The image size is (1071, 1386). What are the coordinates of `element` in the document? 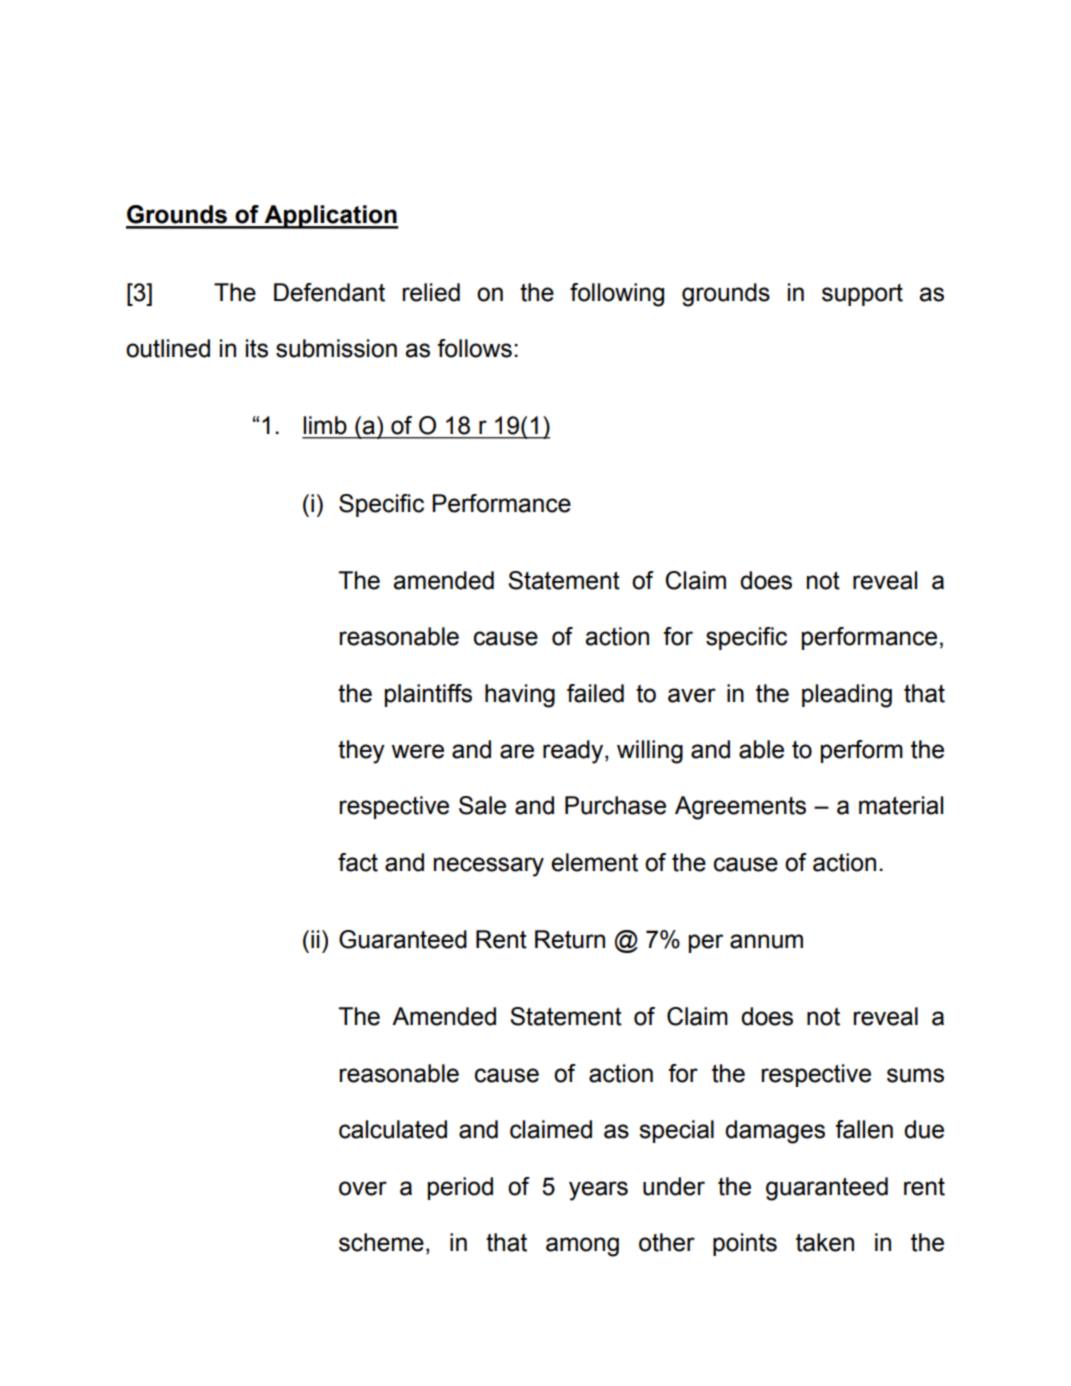 It's located at (594, 862).
